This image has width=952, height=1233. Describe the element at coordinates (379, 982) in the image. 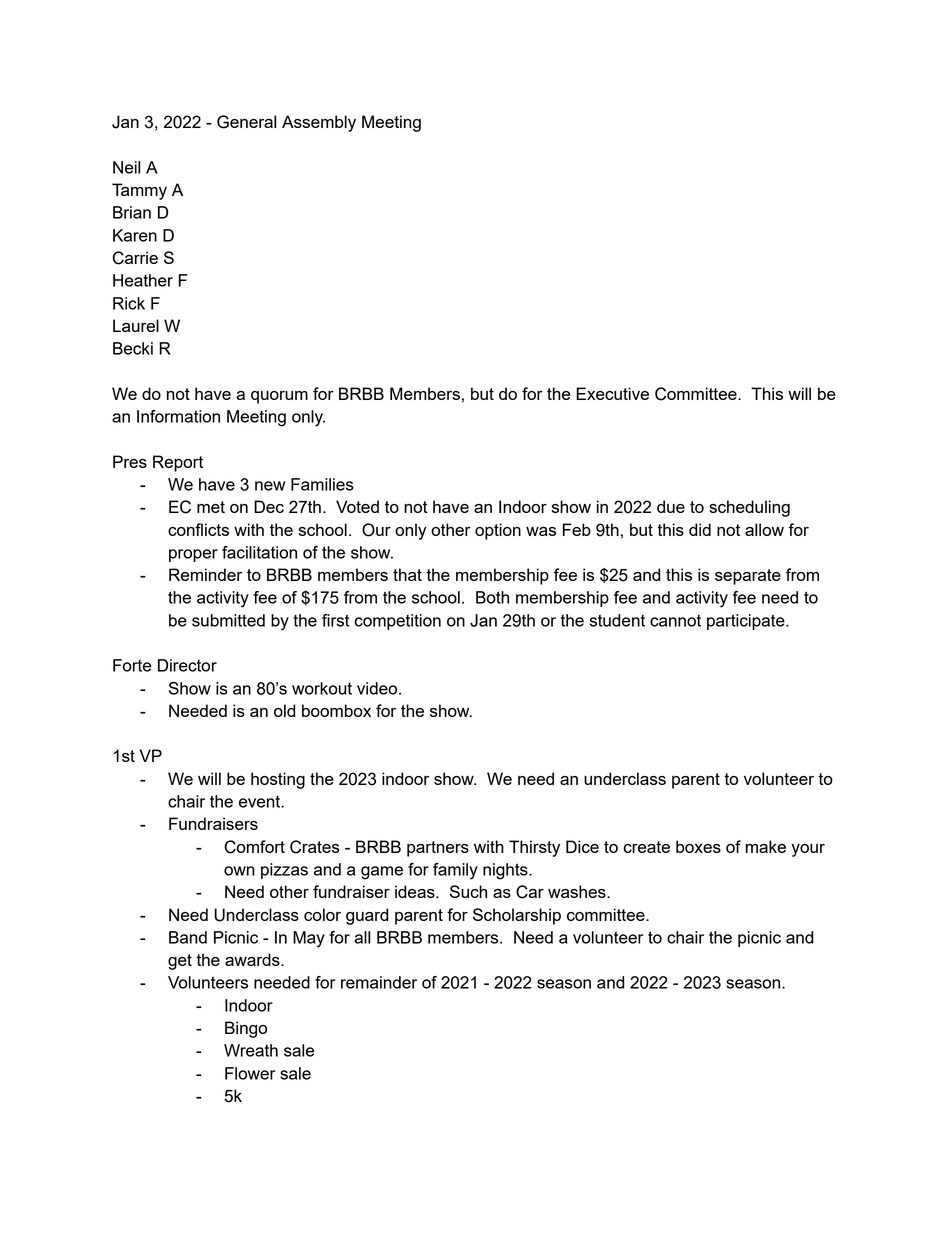

I see `remainder` at that location.
